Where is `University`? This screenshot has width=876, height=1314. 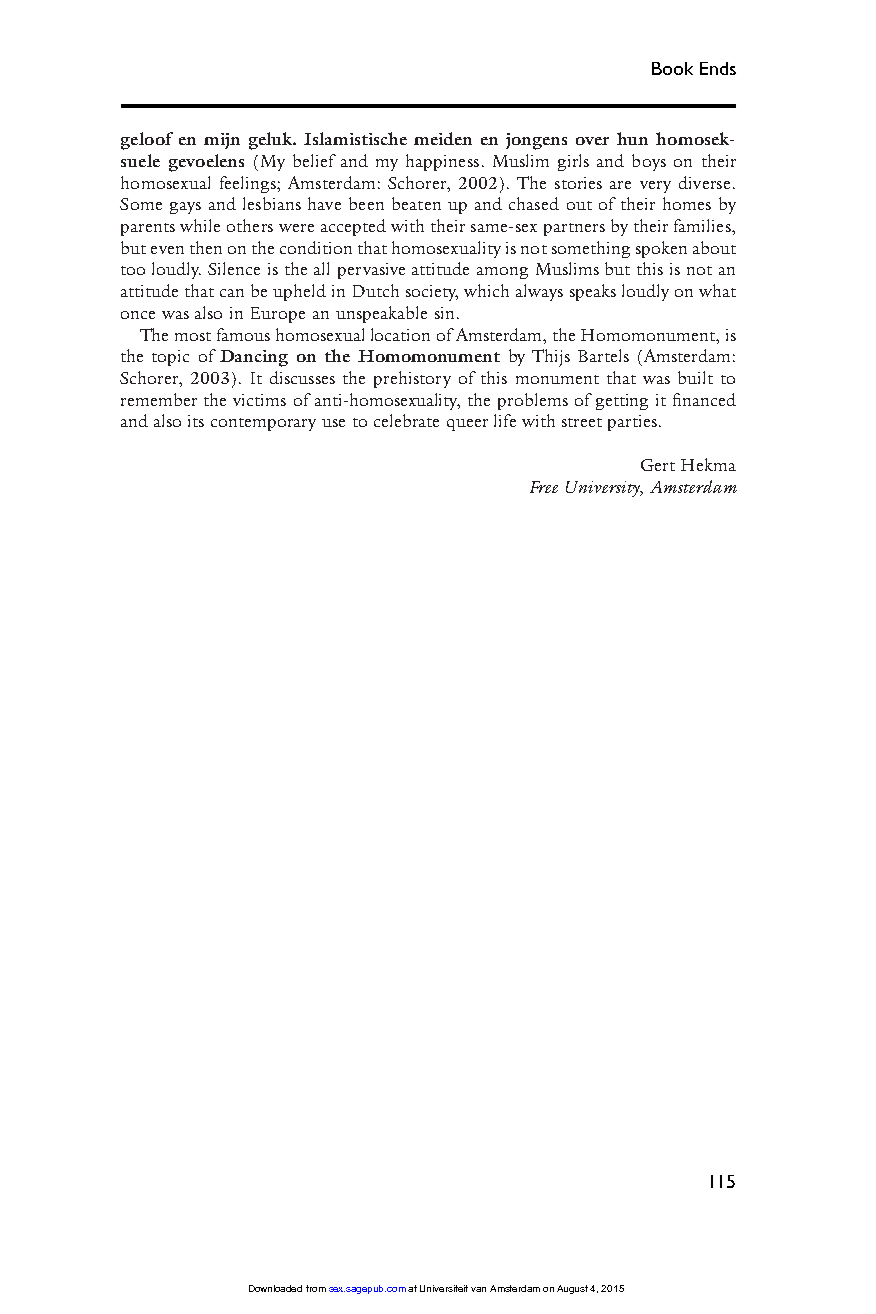 University is located at coordinates (604, 489).
